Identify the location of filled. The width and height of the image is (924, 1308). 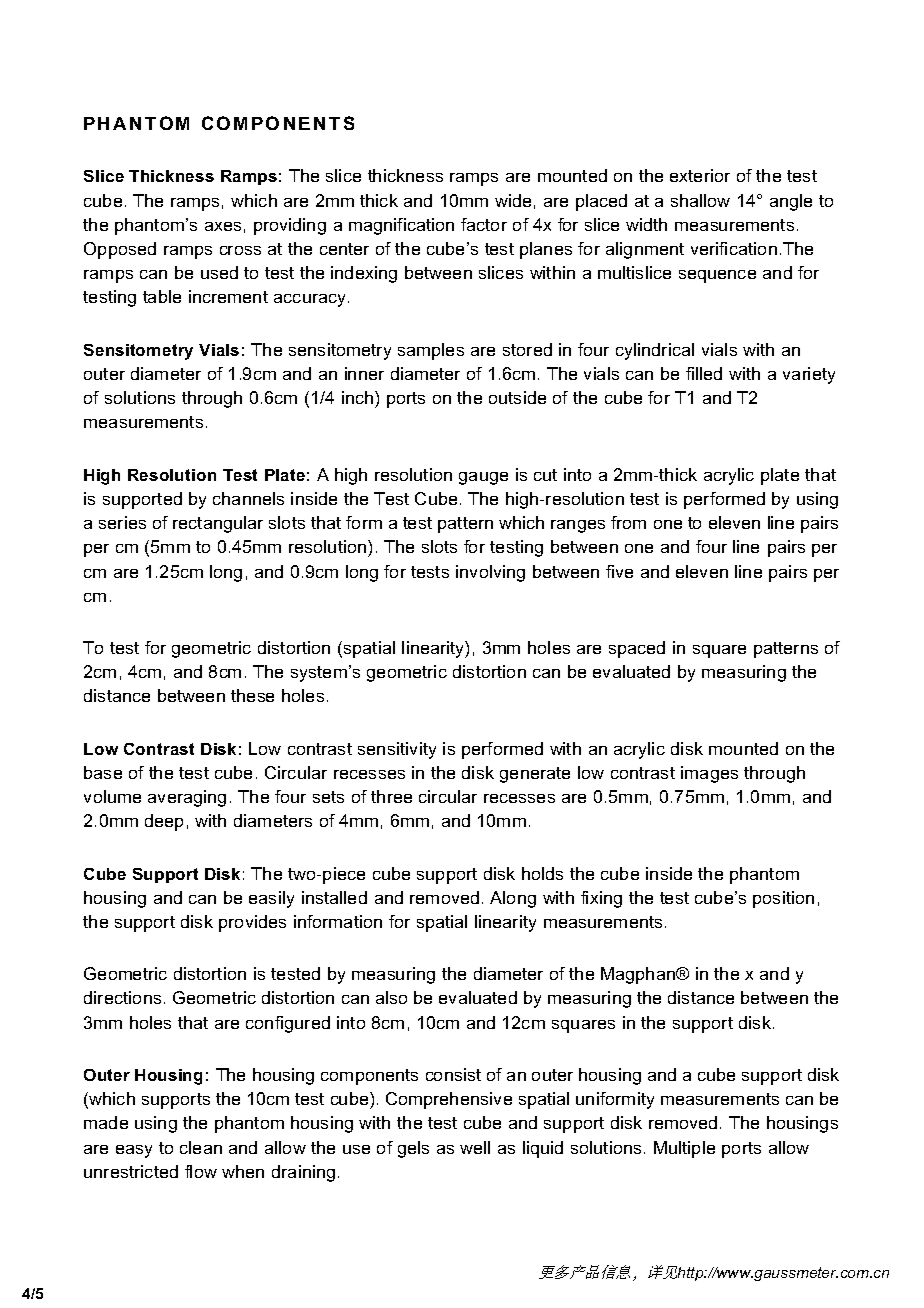
(704, 373).
